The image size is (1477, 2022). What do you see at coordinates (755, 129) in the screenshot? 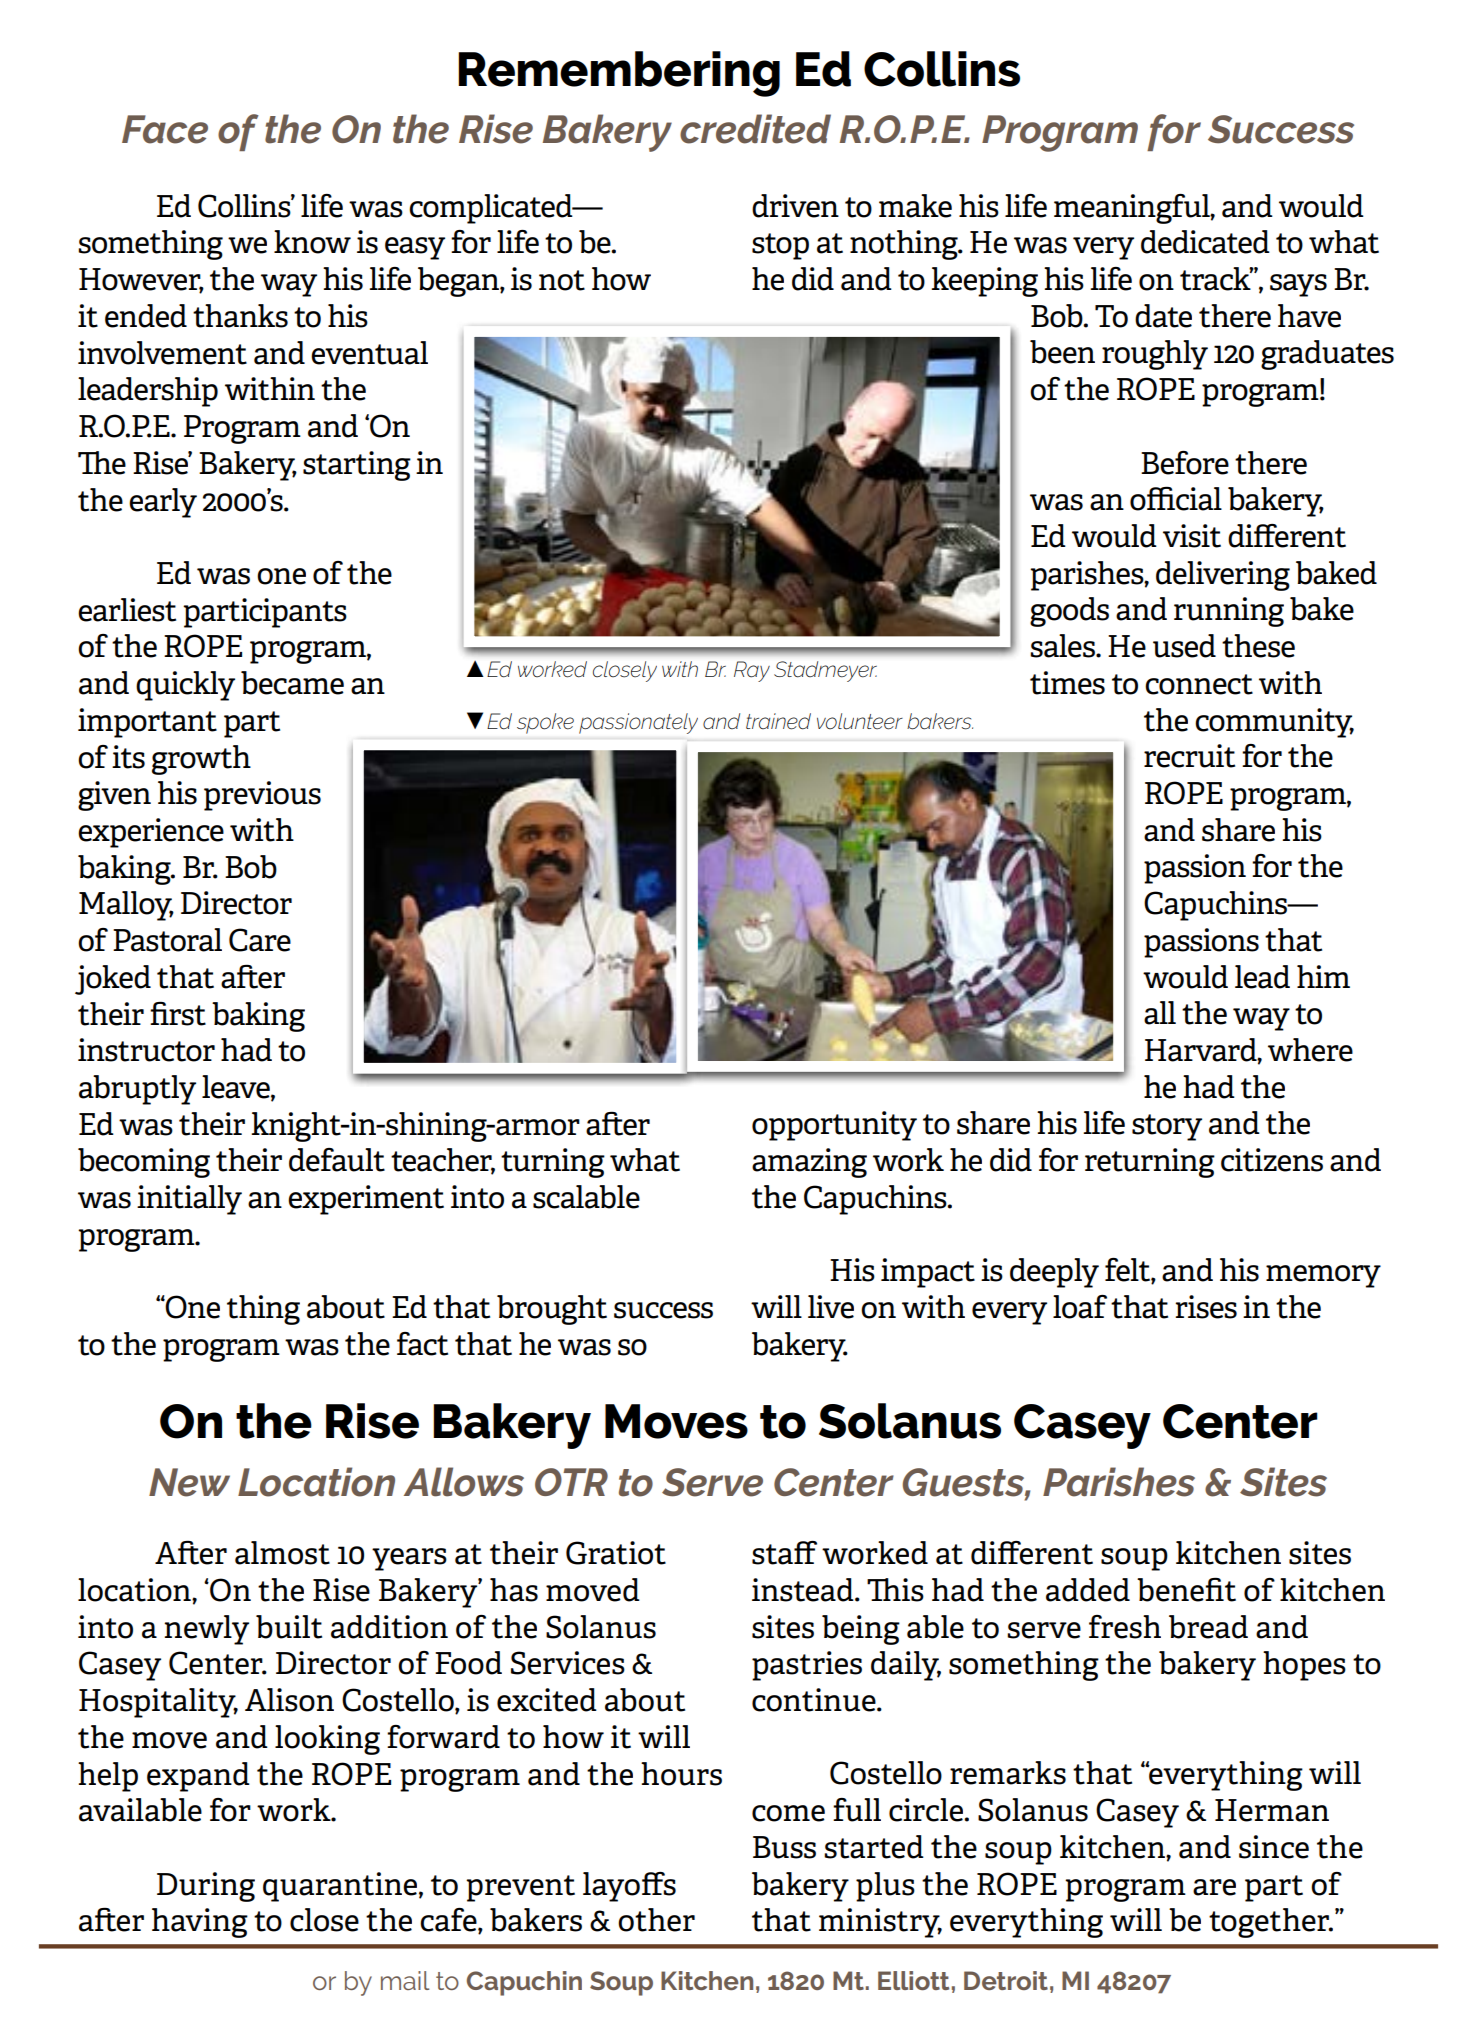
I see `credited` at bounding box center [755, 129].
